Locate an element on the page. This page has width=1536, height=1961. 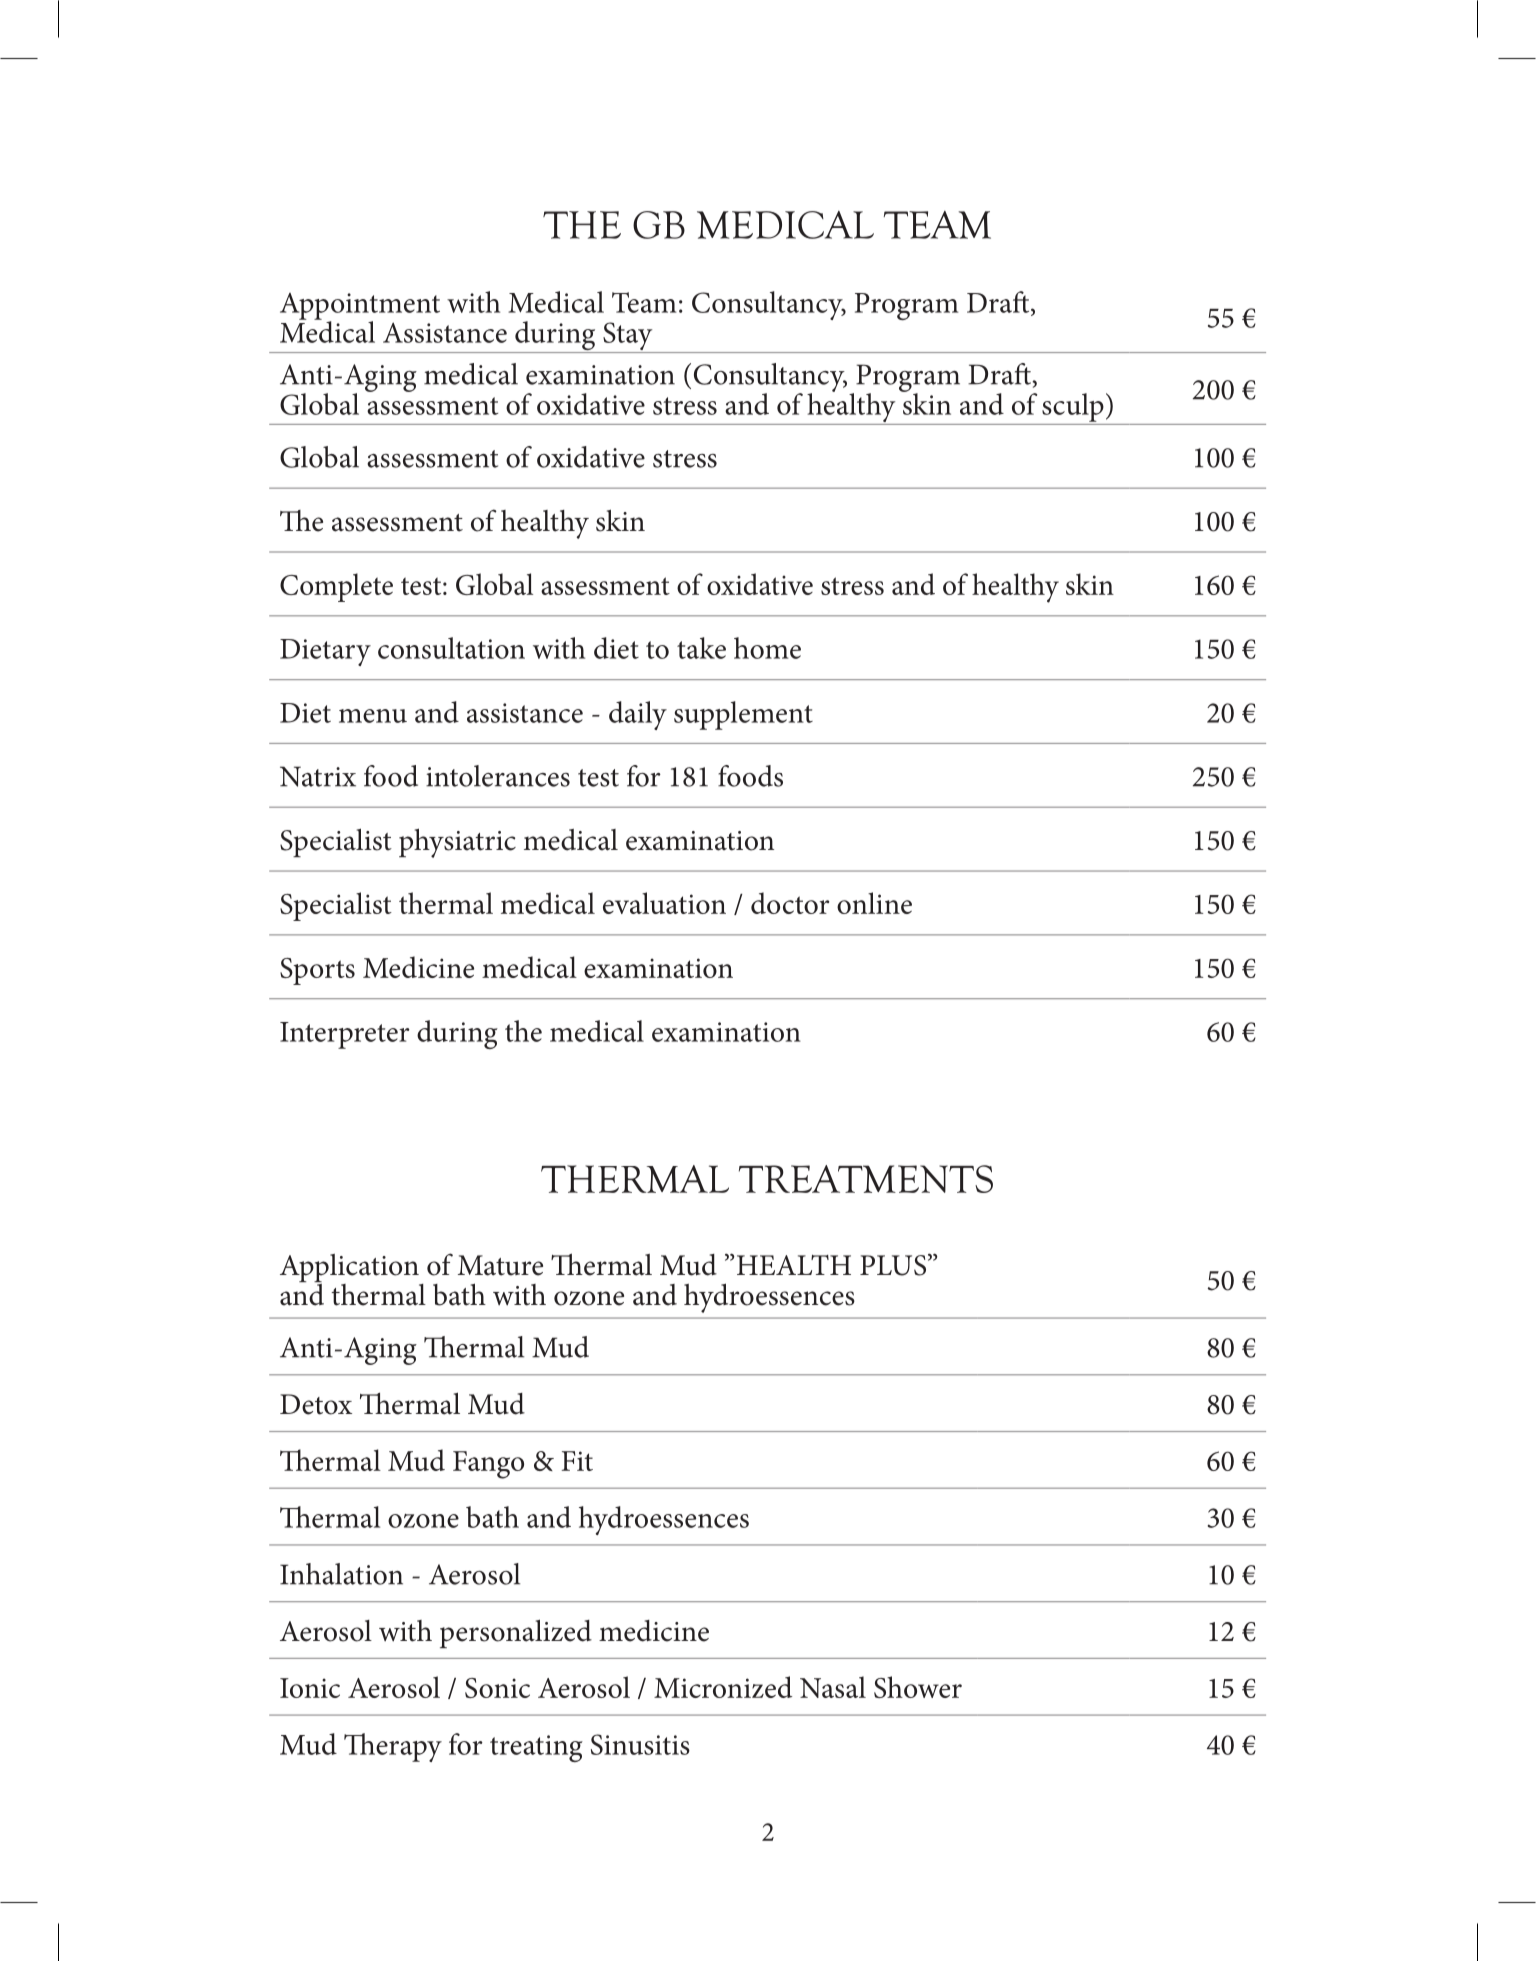
menu is located at coordinates (373, 716).
